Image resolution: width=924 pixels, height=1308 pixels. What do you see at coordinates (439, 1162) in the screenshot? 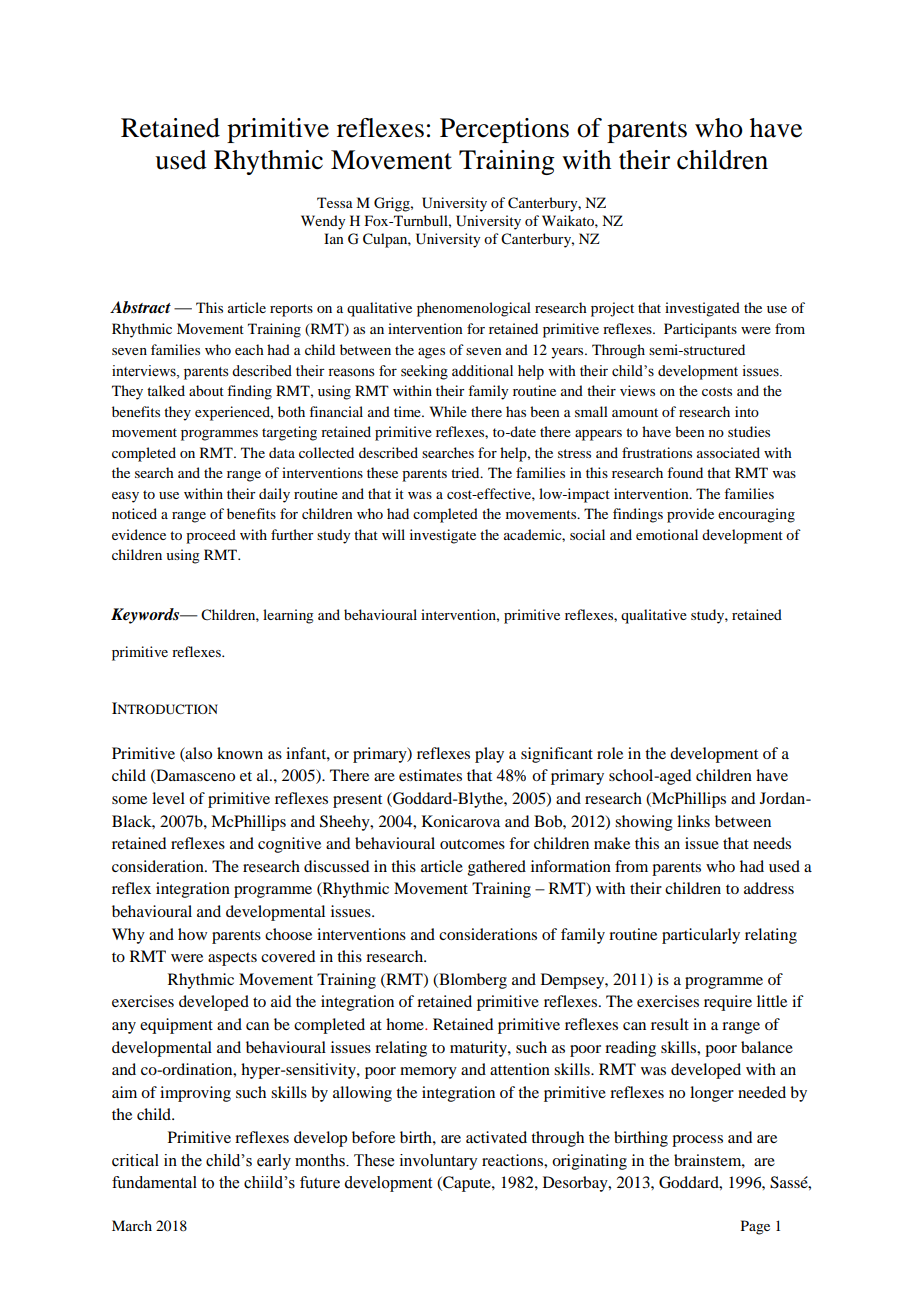
I see `involuntary` at bounding box center [439, 1162].
